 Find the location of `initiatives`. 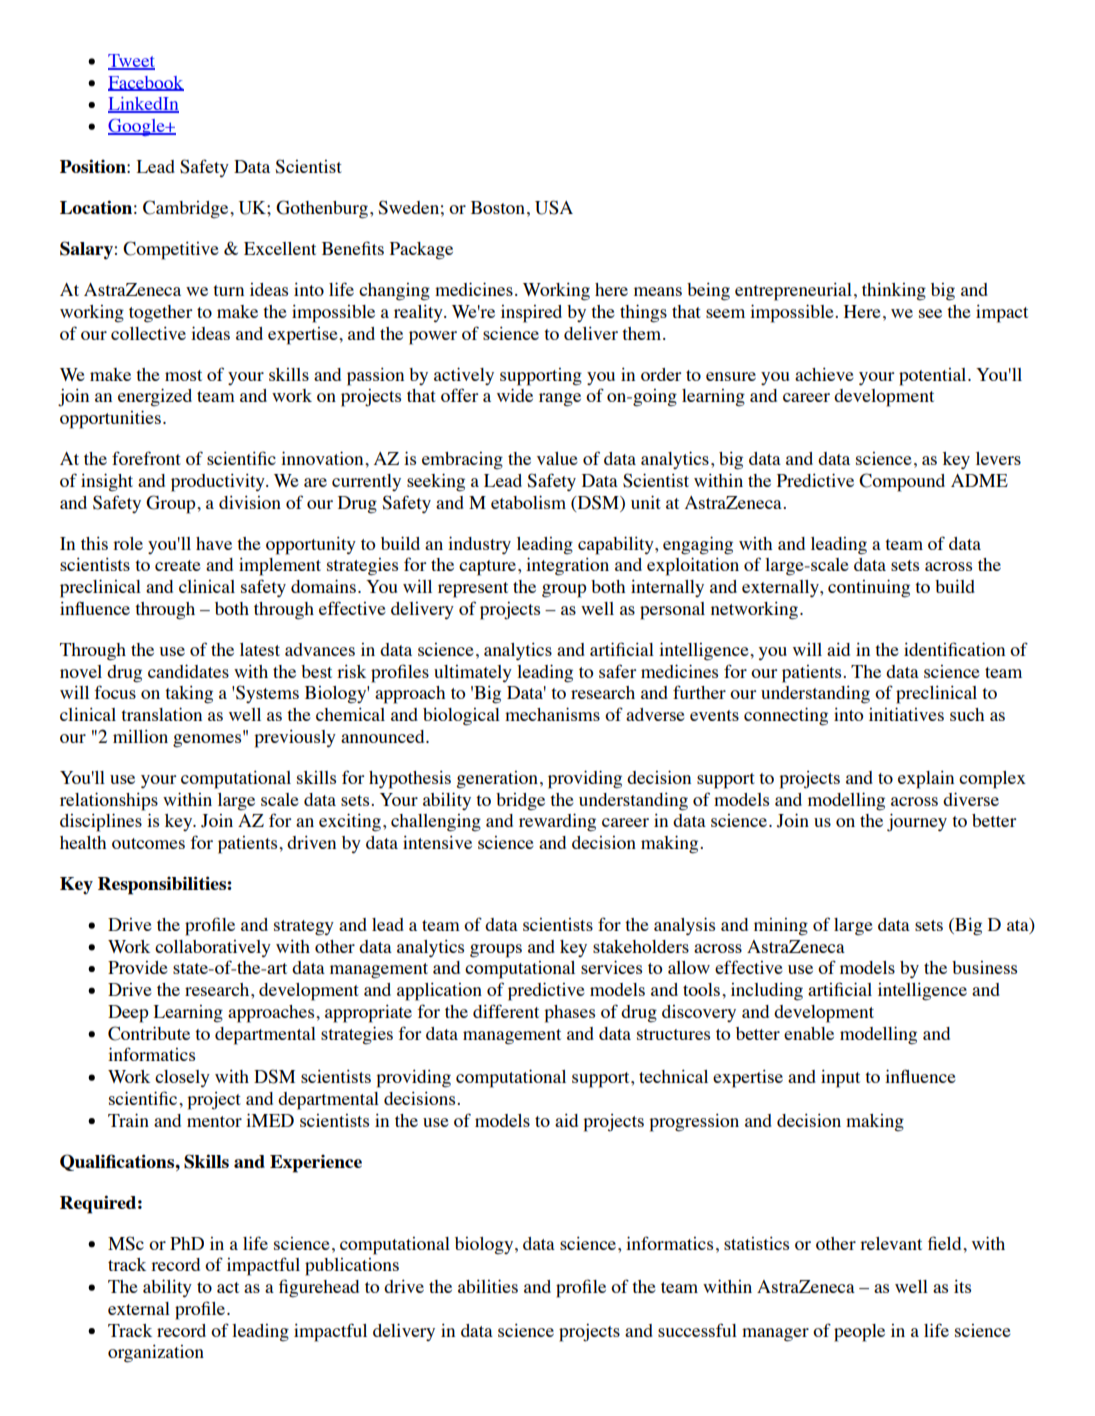

initiatives is located at coordinates (906, 714).
